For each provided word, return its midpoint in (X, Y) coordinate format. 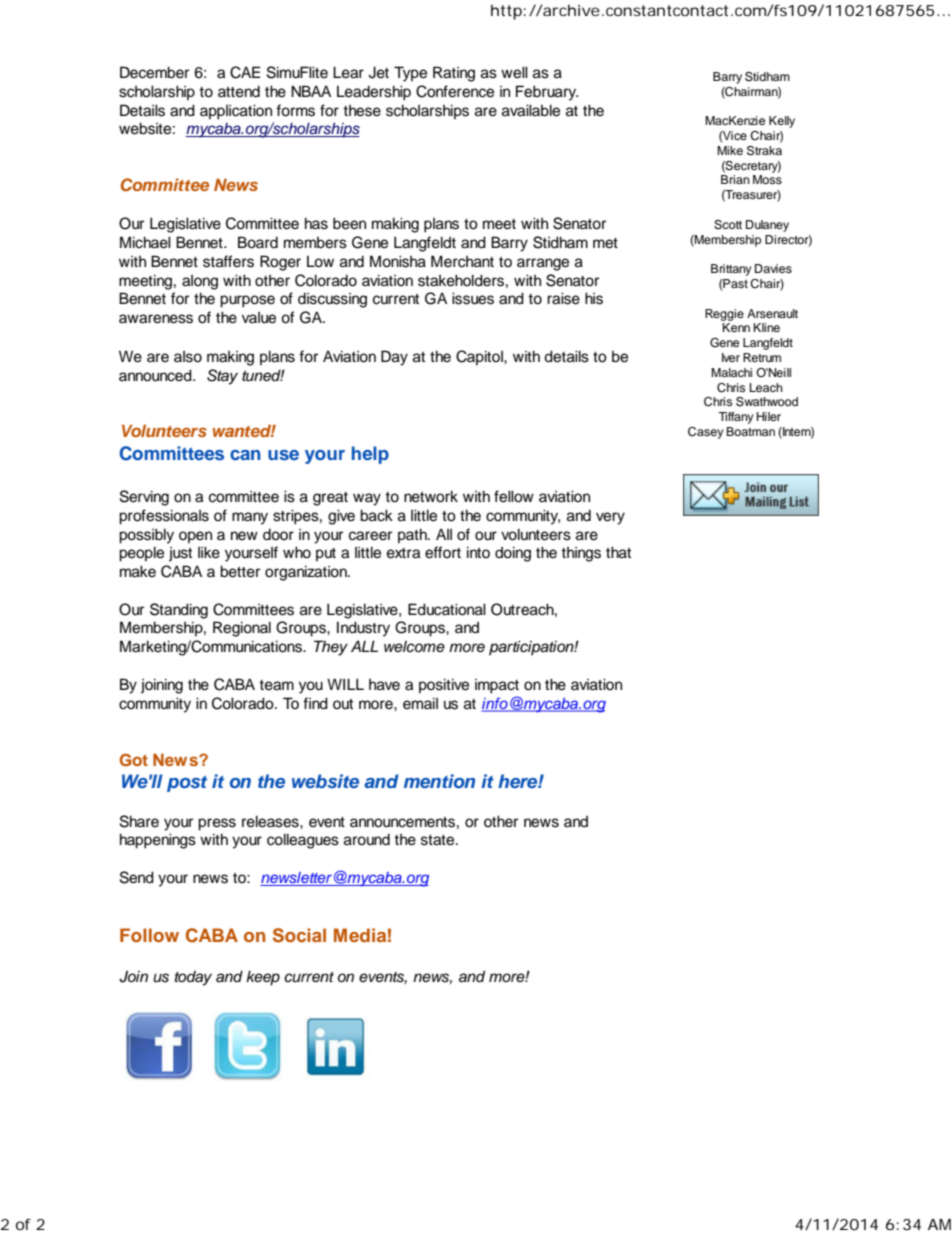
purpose (247, 301)
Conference (455, 91)
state (439, 840)
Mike (730, 150)
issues (473, 298)
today (193, 978)
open (195, 537)
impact (497, 686)
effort (443, 552)
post (187, 784)
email (420, 703)
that (618, 552)
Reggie (724, 315)
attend (239, 92)
